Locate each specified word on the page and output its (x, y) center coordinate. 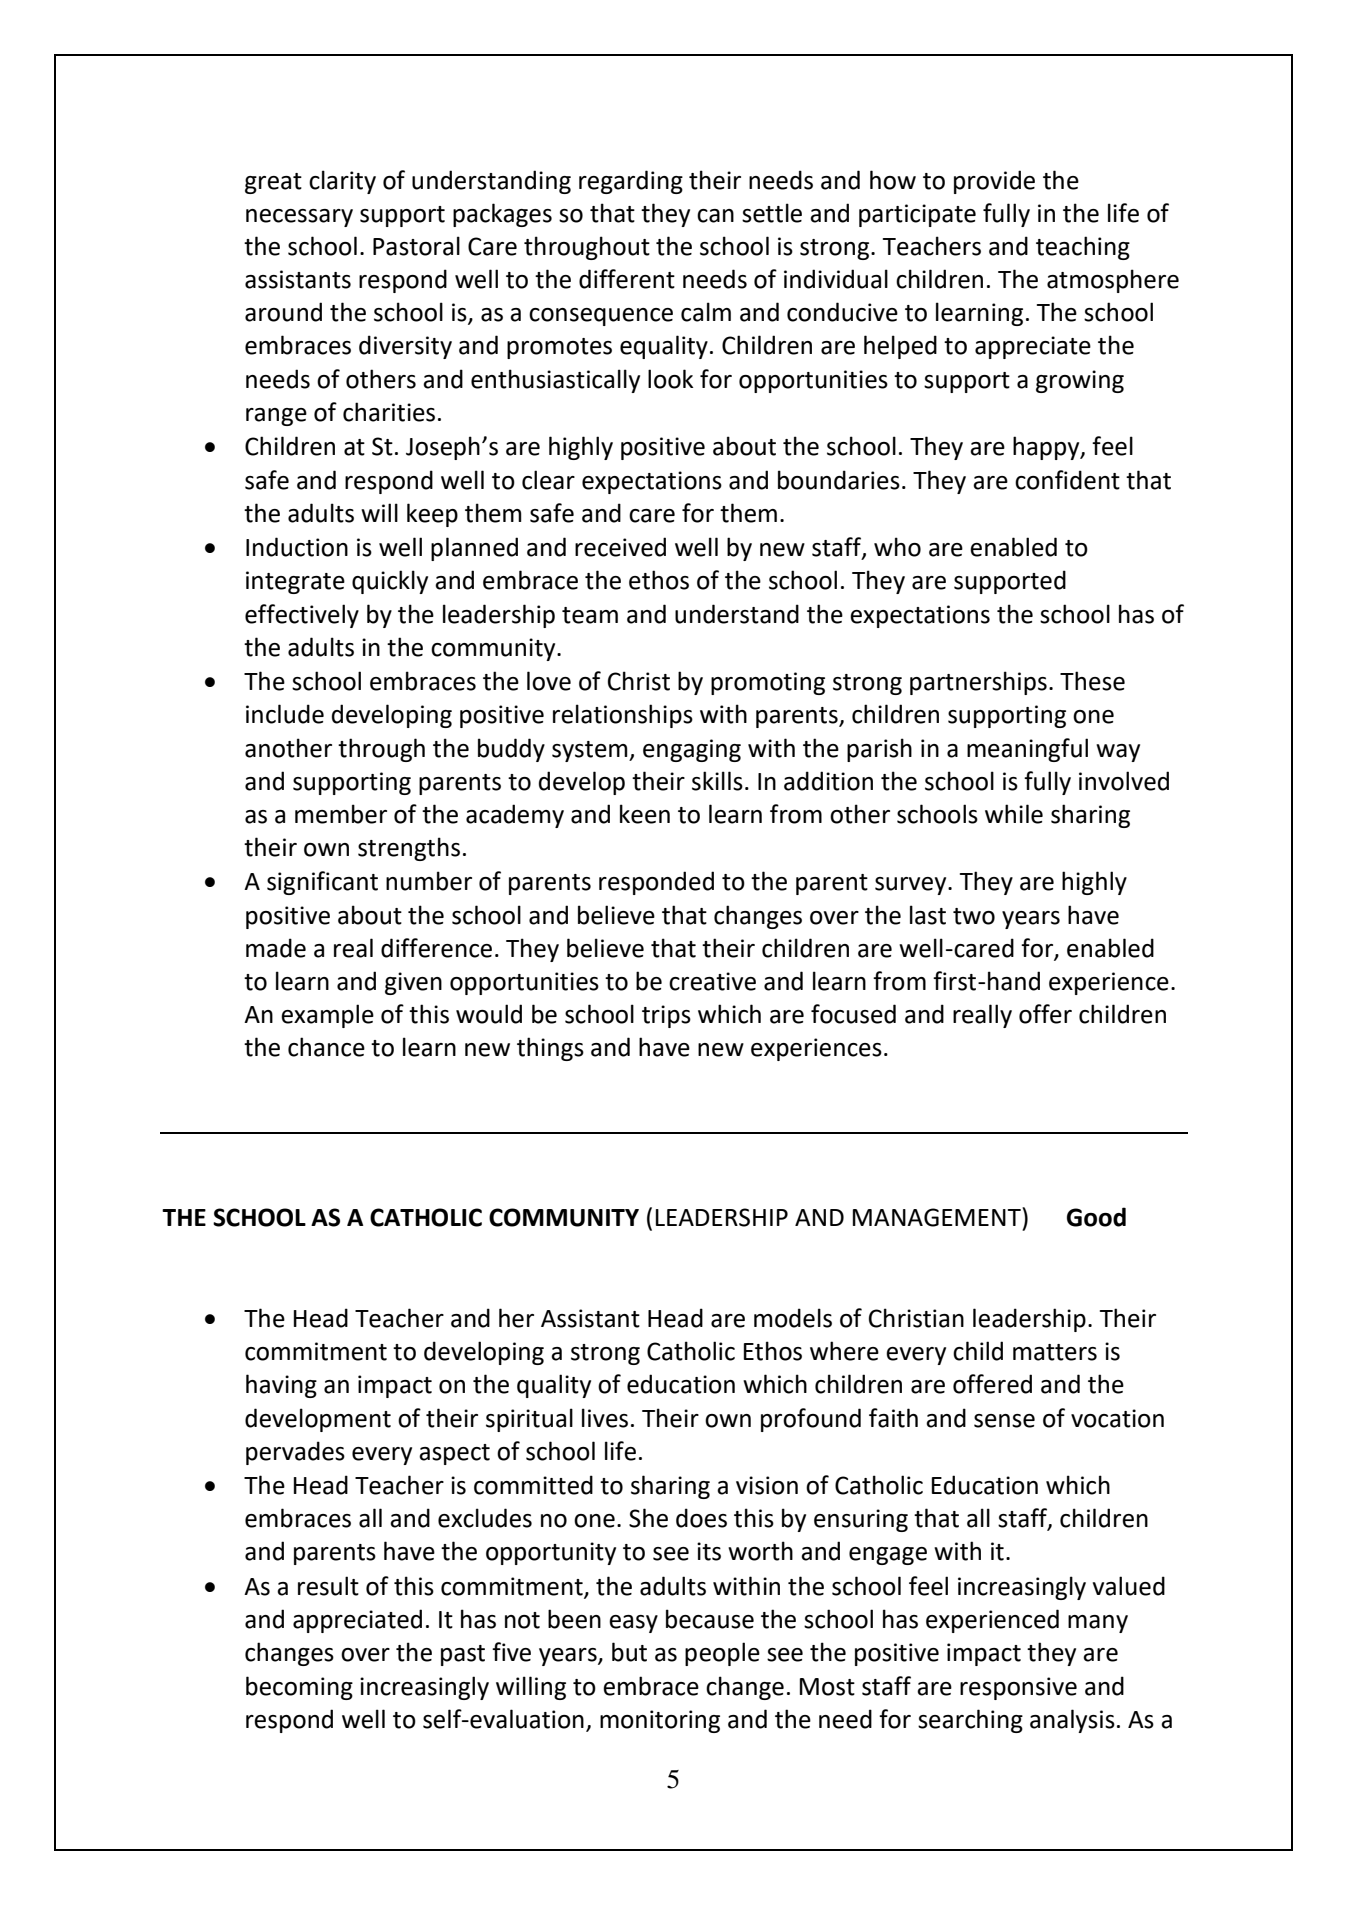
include (285, 714)
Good (1096, 1217)
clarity (342, 182)
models (793, 1318)
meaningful (1027, 750)
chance (326, 1047)
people (722, 1654)
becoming (299, 1688)
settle (772, 213)
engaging (692, 750)
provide (994, 182)
